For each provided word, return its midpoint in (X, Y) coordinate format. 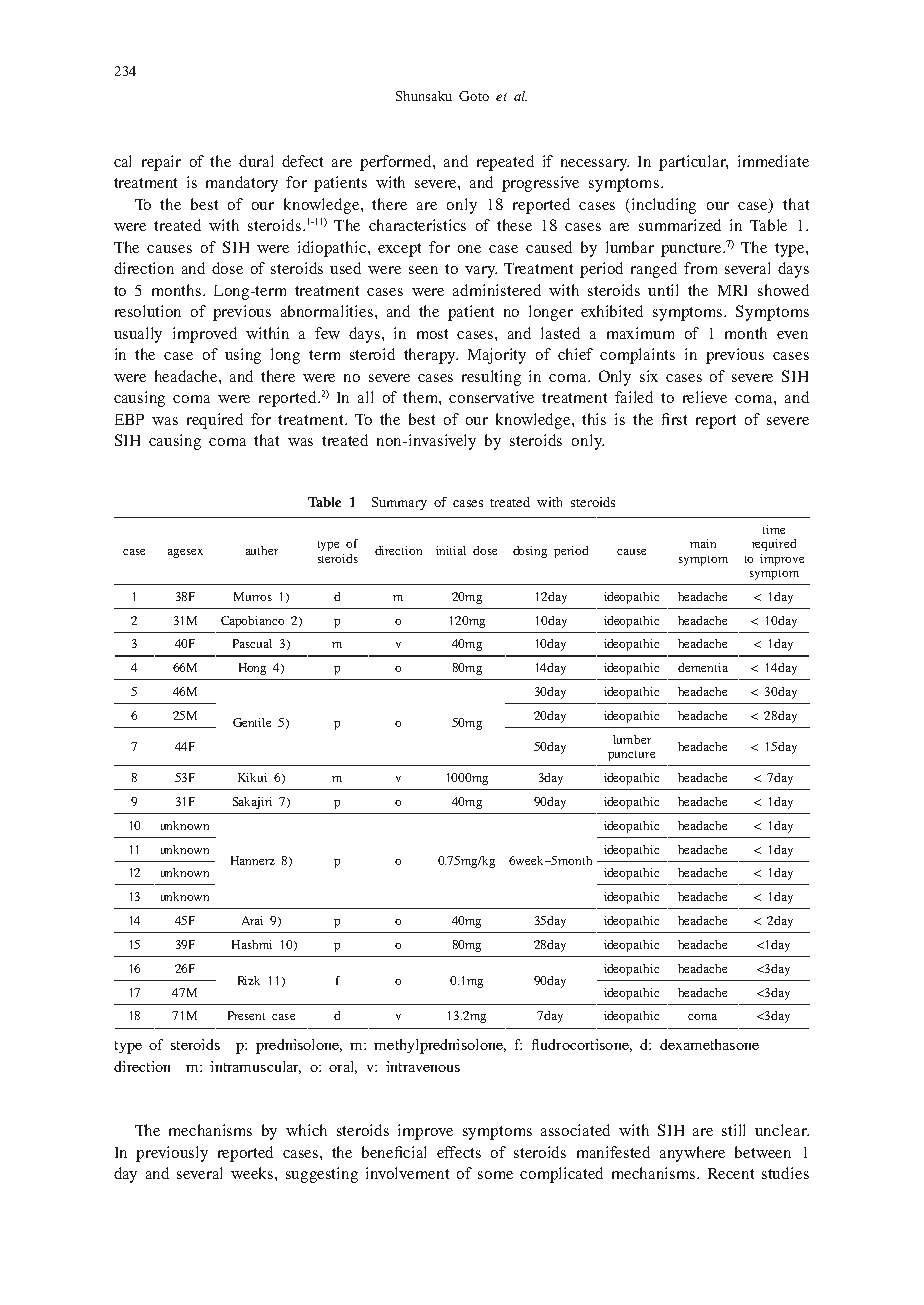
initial (451, 550)
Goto (474, 96)
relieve (705, 397)
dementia (703, 667)
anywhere (692, 1154)
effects (459, 1152)
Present (246, 1015)
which (306, 1130)
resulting (491, 378)
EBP (129, 419)
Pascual (252, 643)
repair (161, 163)
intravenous (423, 1066)
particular (693, 163)
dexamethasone (709, 1044)
